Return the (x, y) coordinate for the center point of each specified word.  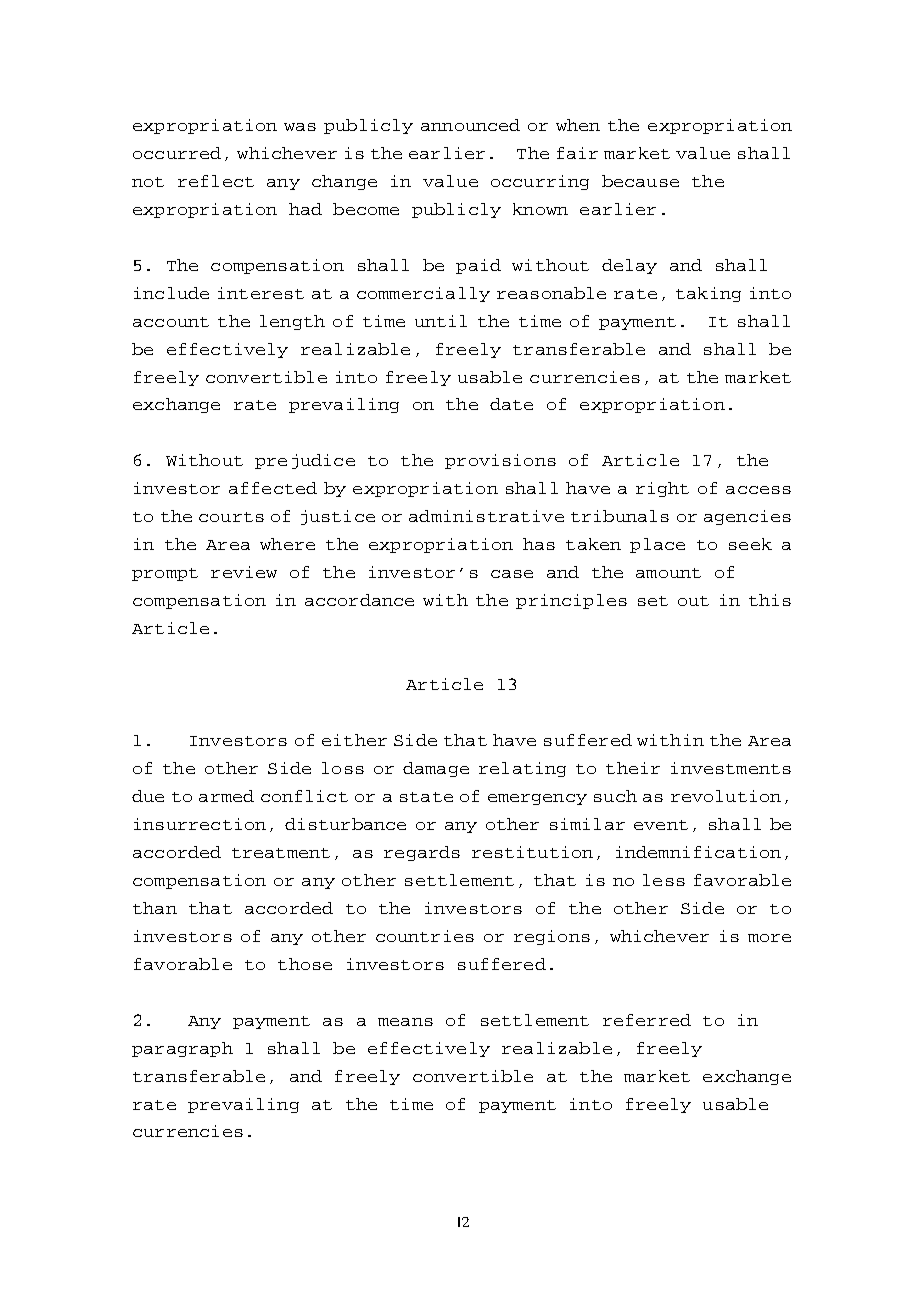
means (405, 1022)
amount (668, 573)
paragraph (182, 1049)
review (244, 572)
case (512, 574)
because (640, 181)
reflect (216, 181)
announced (470, 125)
